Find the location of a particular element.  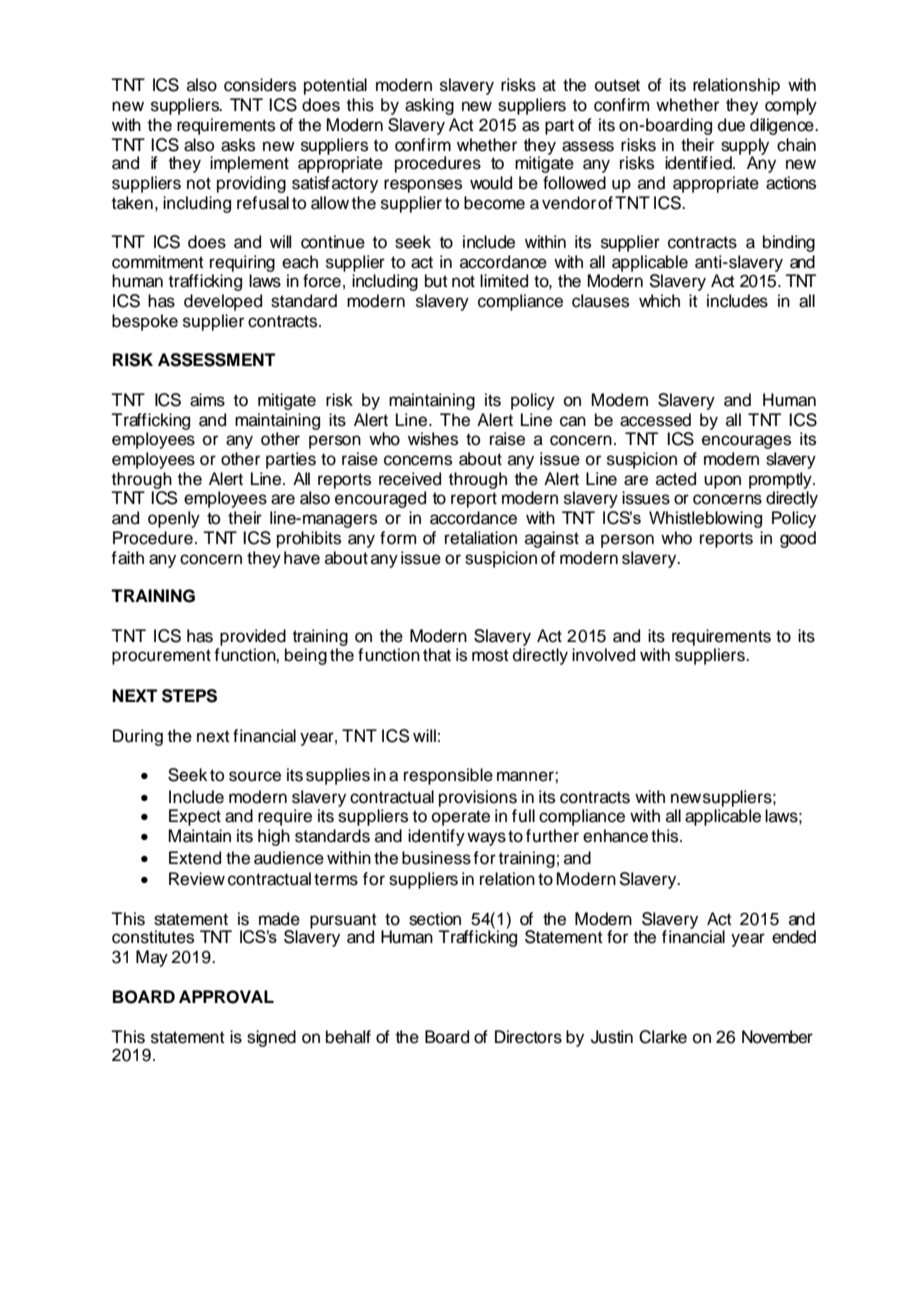

asks is located at coordinates (238, 145).
